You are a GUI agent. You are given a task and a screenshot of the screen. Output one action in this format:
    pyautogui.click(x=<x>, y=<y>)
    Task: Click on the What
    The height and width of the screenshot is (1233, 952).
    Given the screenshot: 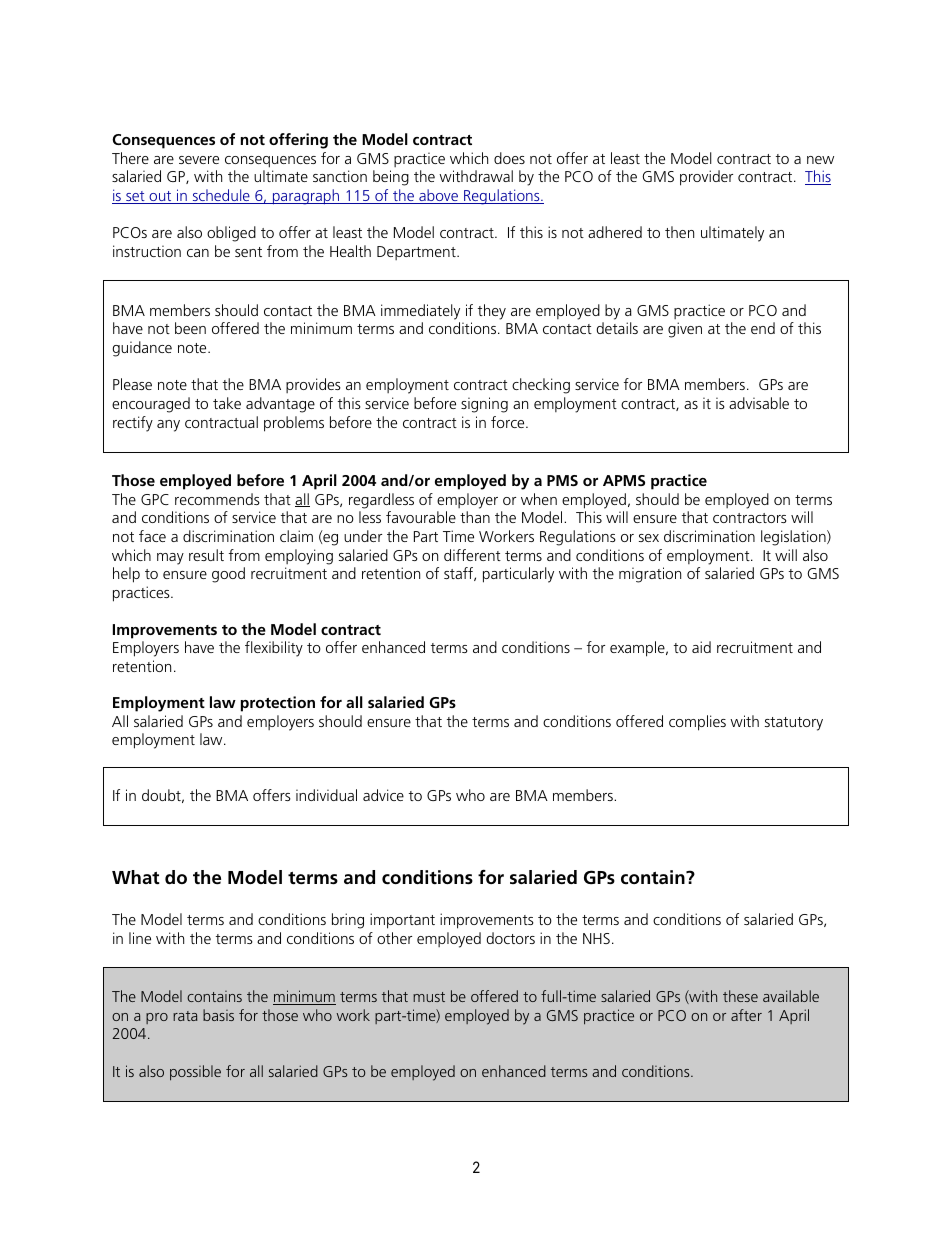 What is the action you would take?
    pyautogui.click(x=136, y=877)
